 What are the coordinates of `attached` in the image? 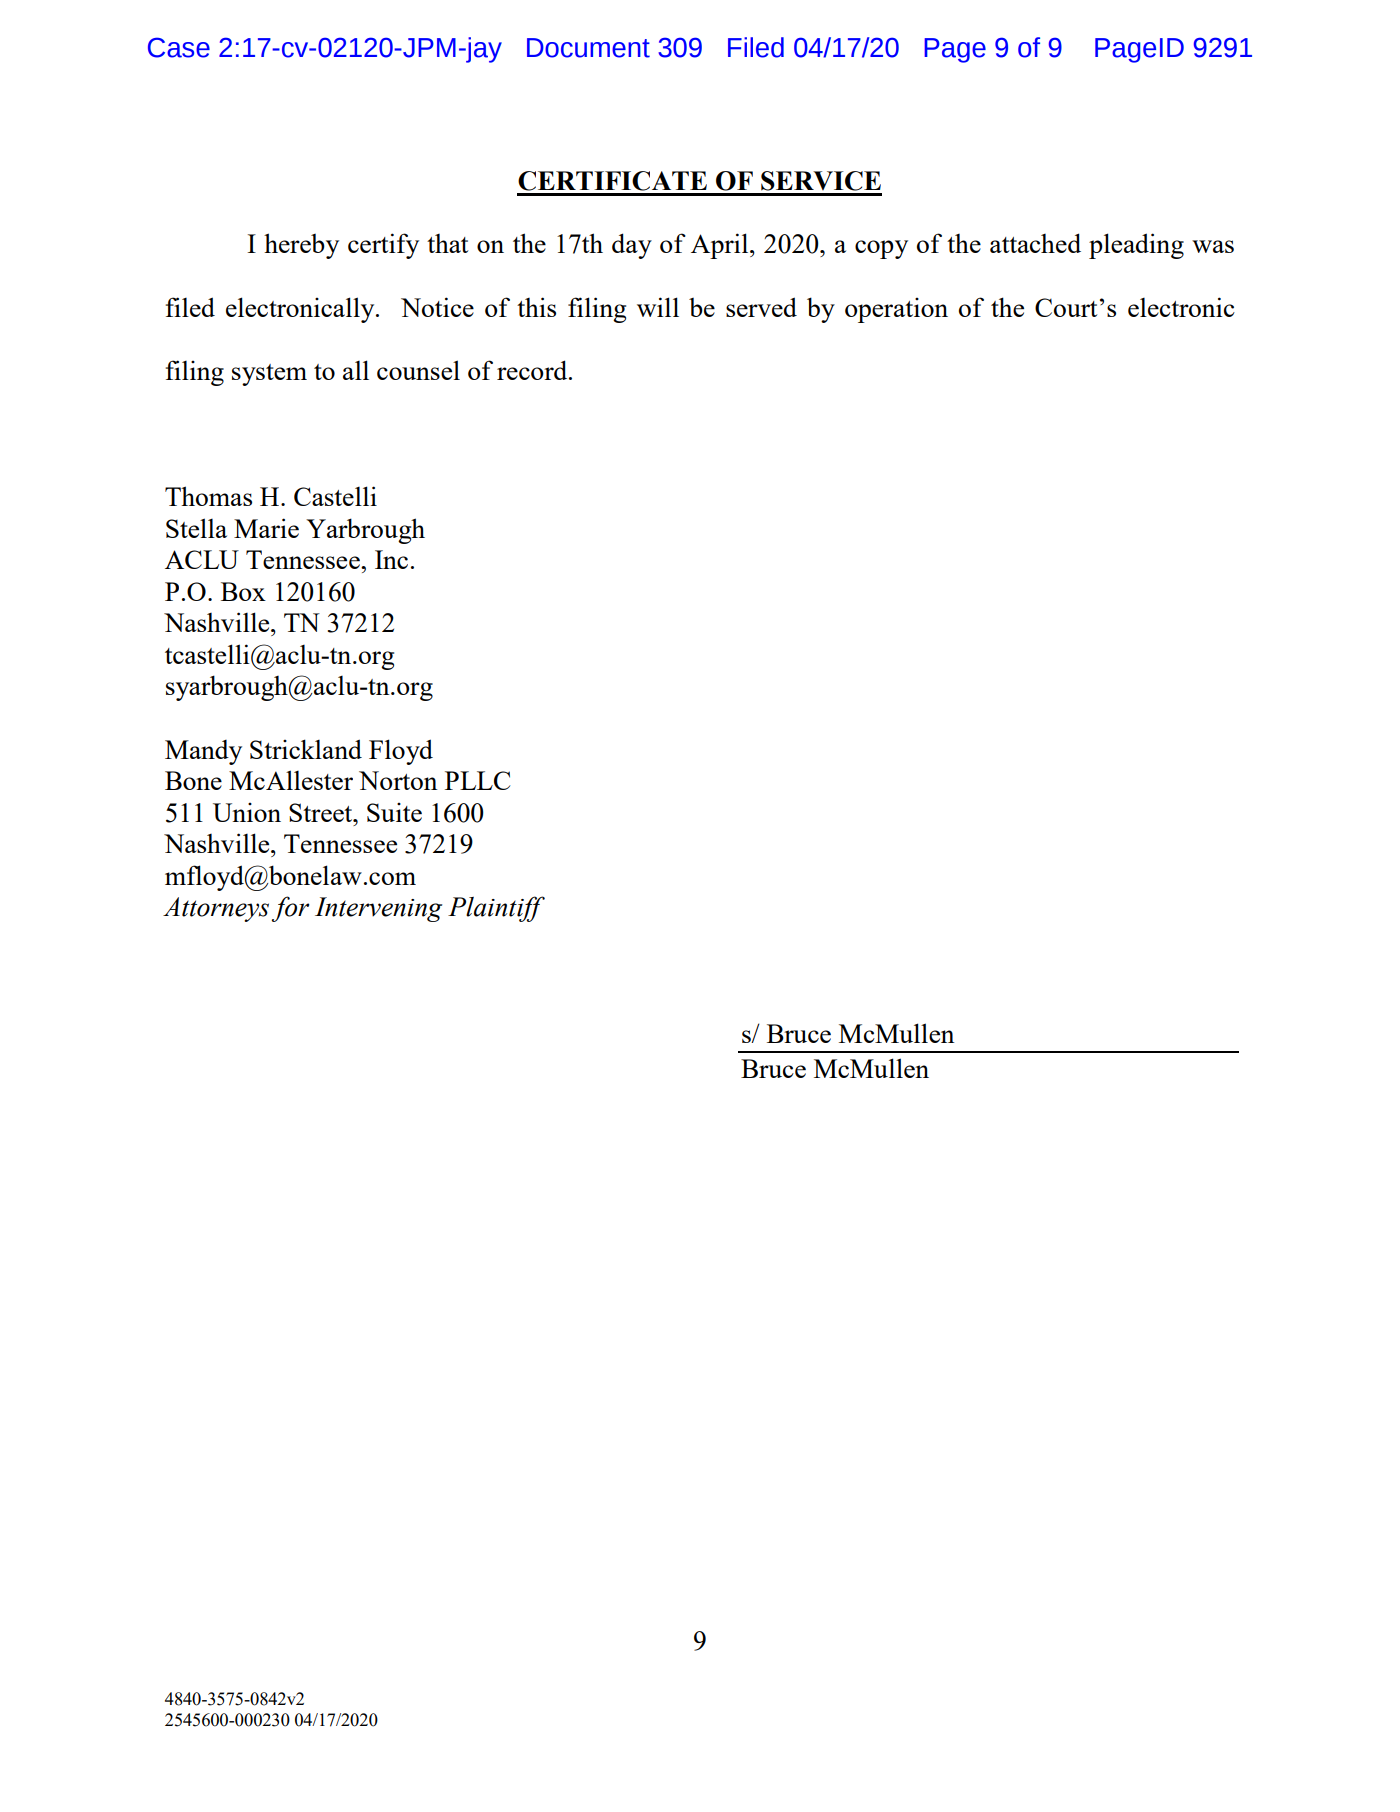 It's located at (1035, 243).
